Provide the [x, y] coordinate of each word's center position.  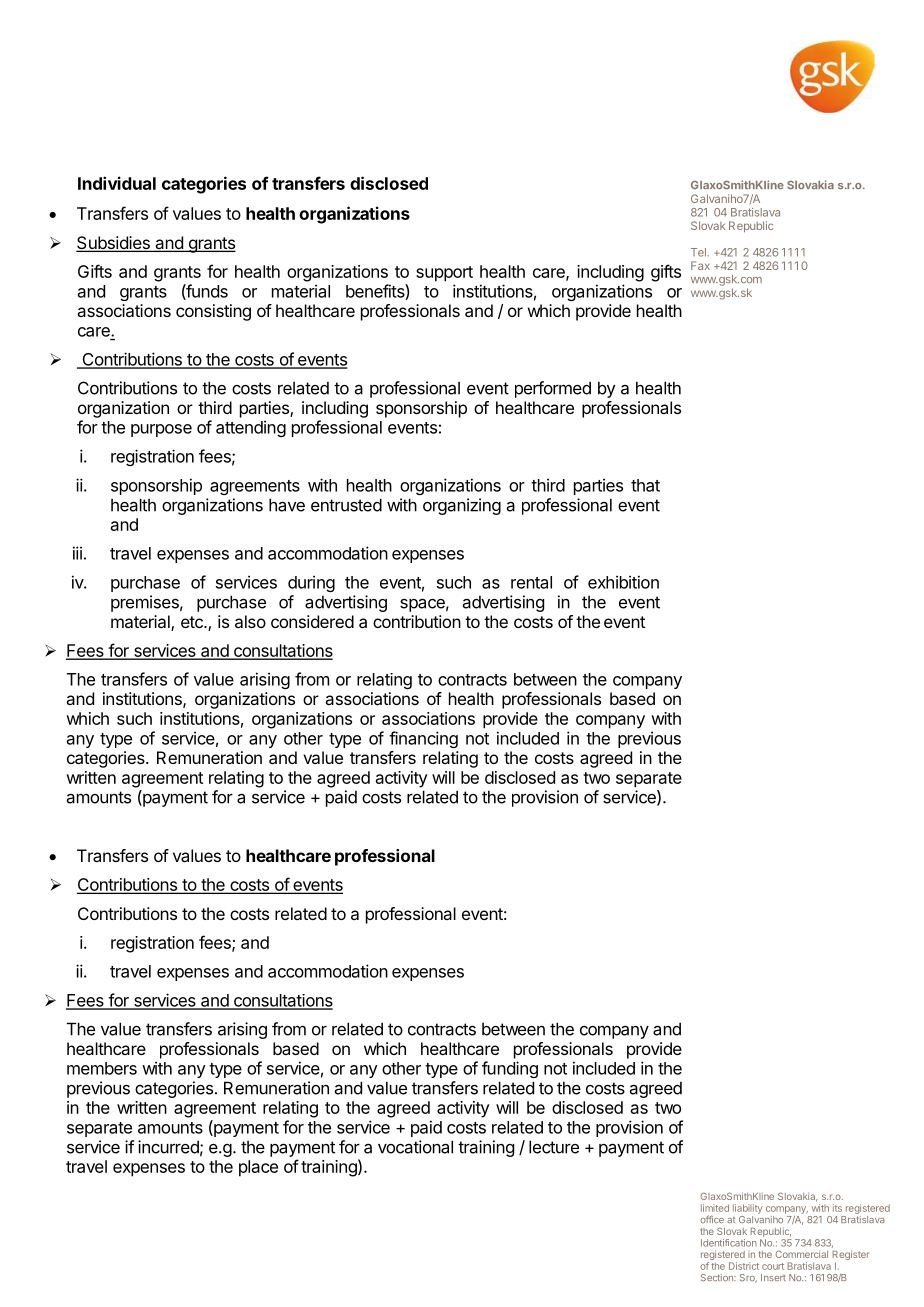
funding [510, 1069]
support [444, 274]
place [258, 1168]
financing [423, 739]
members [102, 1068]
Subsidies [114, 244]
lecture [554, 1147]
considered [312, 621]
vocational [415, 1147]
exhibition [623, 582]
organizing [462, 506]
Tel [699, 252]
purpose [161, 430]
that [645, 485]
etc [193, 622]
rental [531, 582]
